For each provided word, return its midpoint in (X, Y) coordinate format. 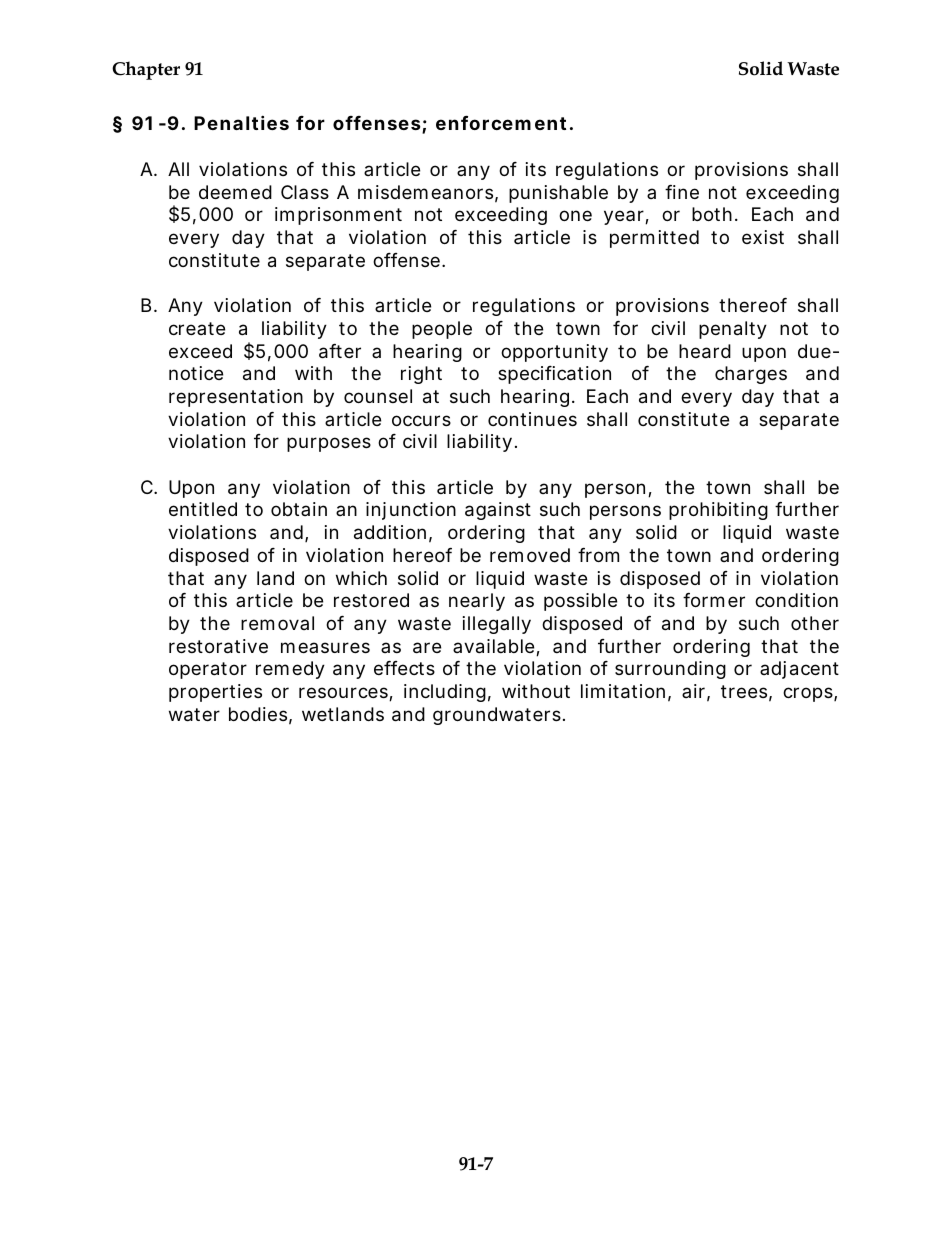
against (498, 511)
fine (682, 192)
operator (208, 670)
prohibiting (718, 511)
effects (404, 668)
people (442, 330)
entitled (203, 509)
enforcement (501, 123)
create (197, 328)
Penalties (241, 122)
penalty (733, 330)
